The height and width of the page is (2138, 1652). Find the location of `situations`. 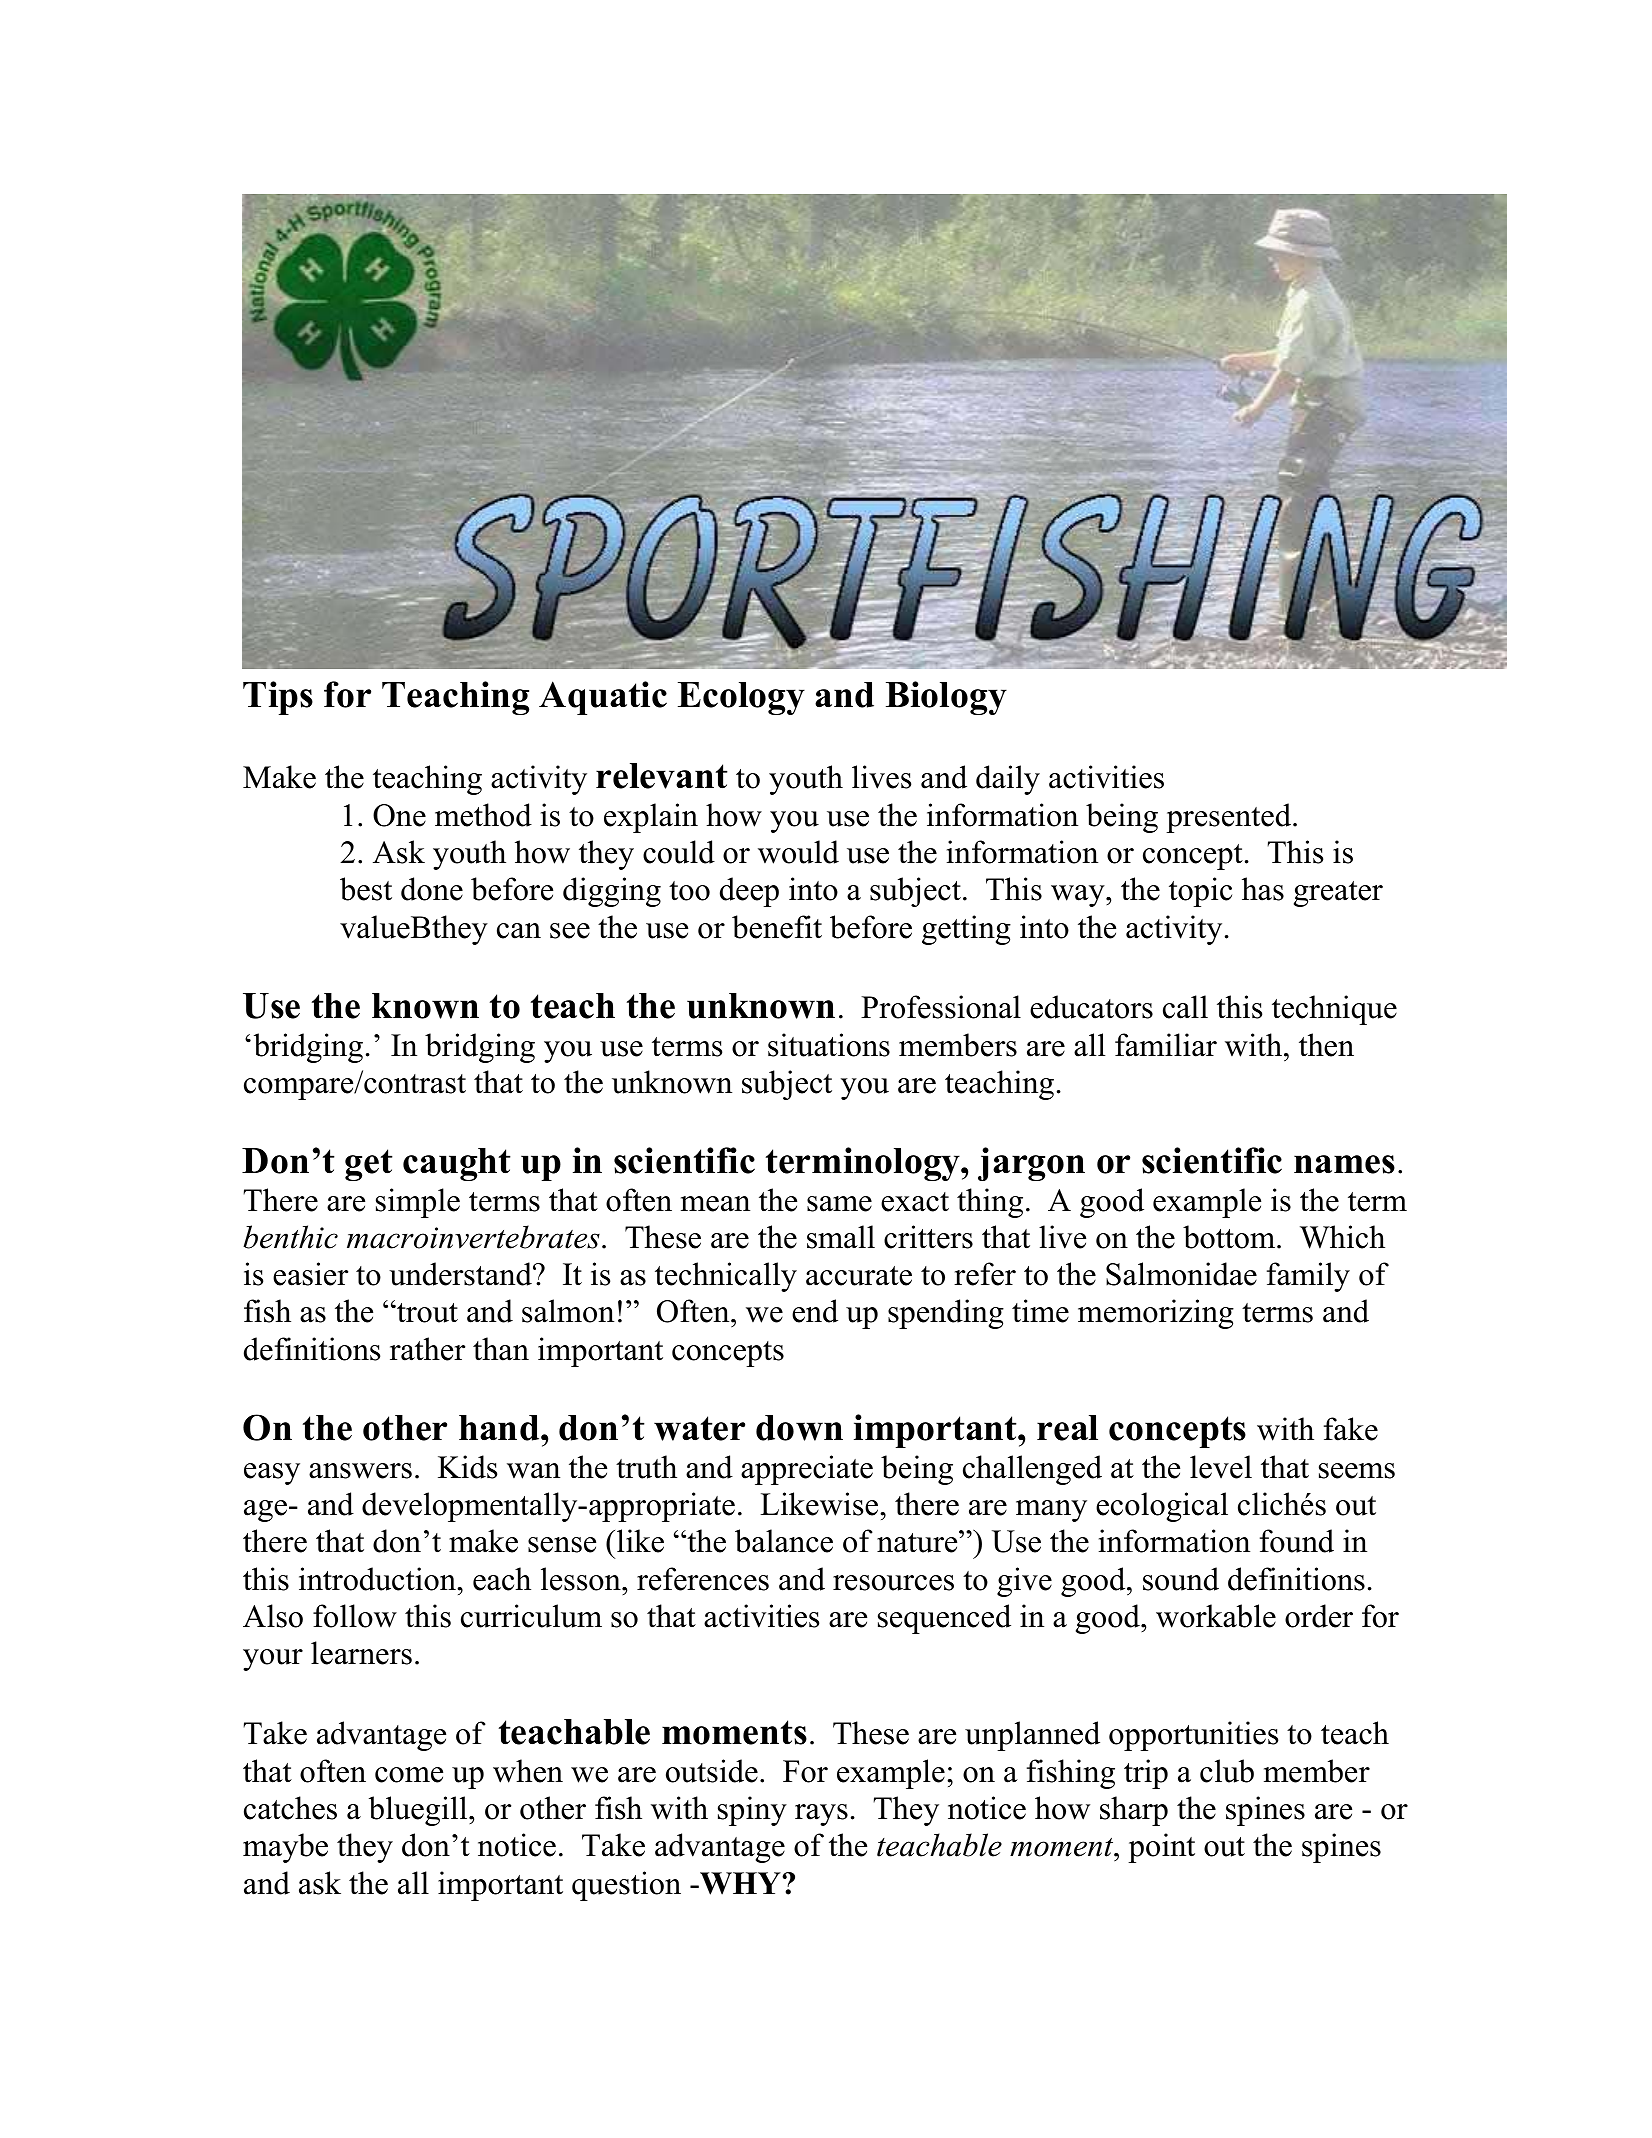

situations is located at coordinates (829, 1045).
